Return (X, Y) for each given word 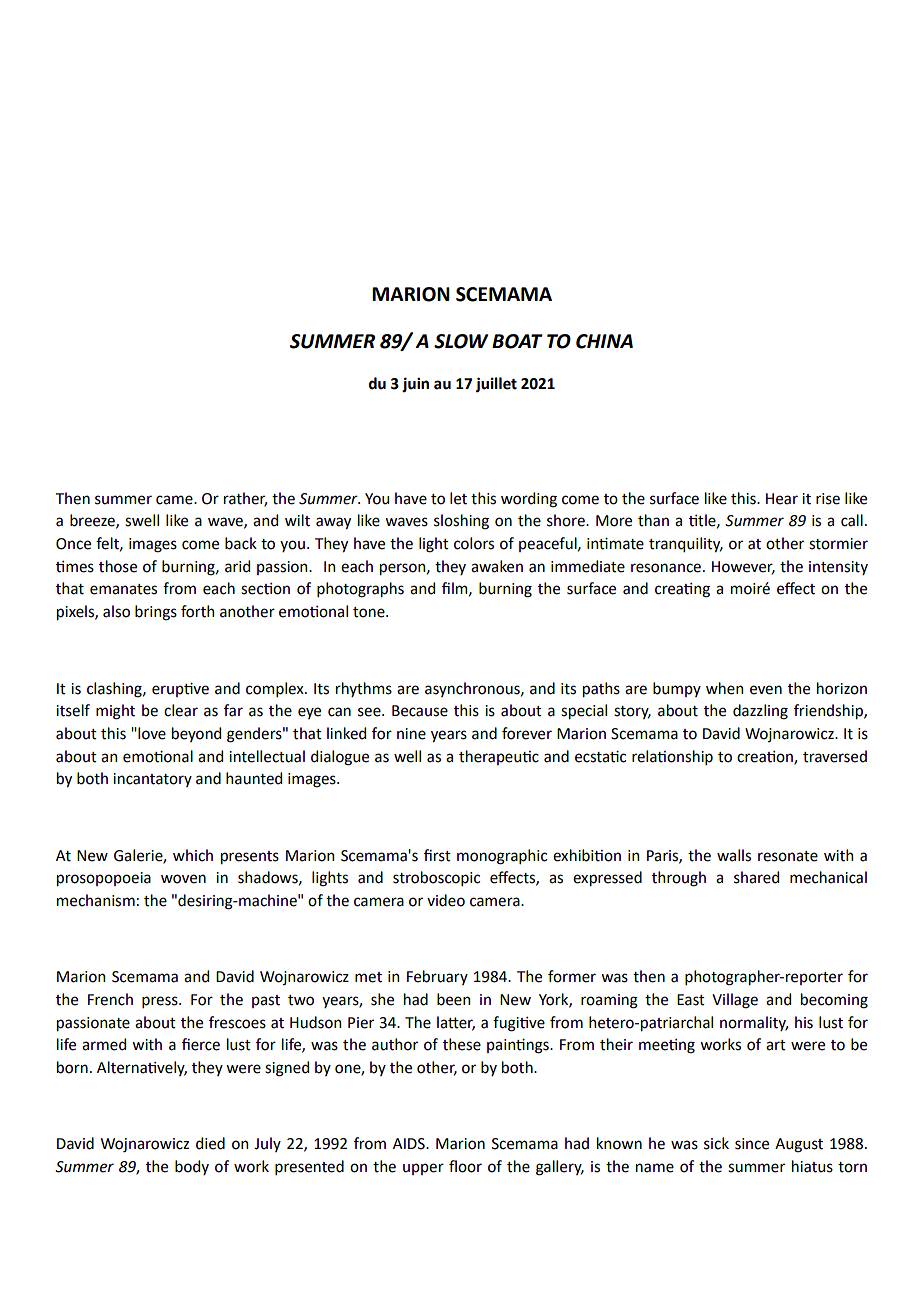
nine (411, 734)
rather (245, 499)
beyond (196, 734)
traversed (835, 756)
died (210, 1143)
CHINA (604, 341)
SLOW (461, 341)
